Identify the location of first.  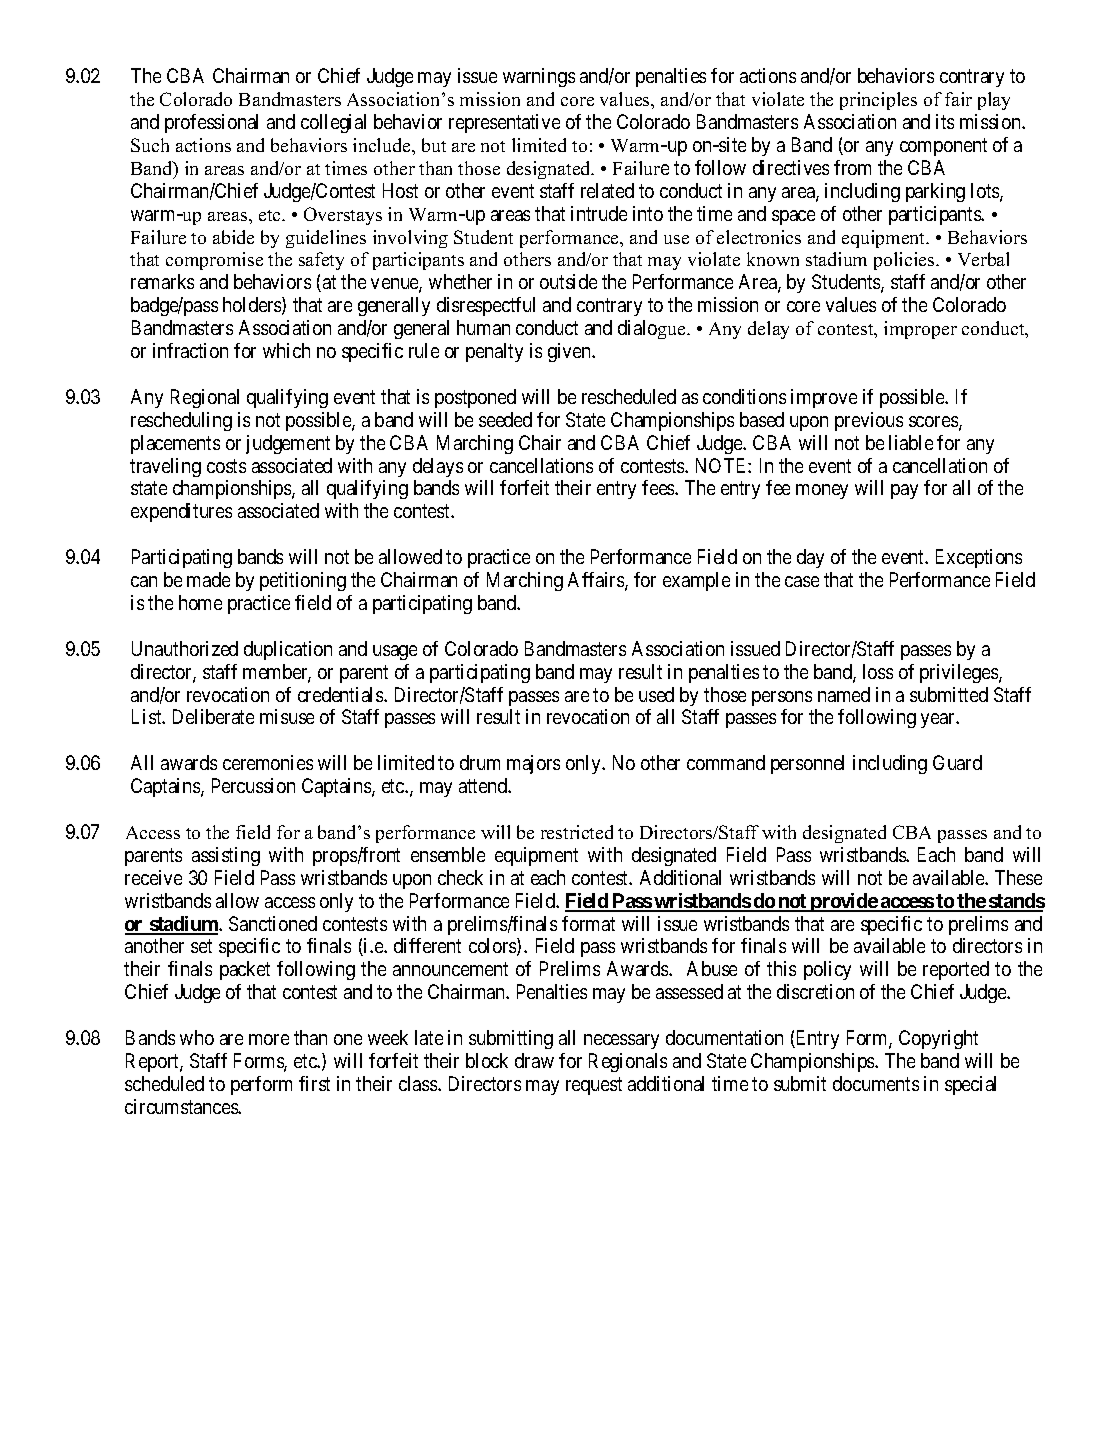
(314, 1083).
